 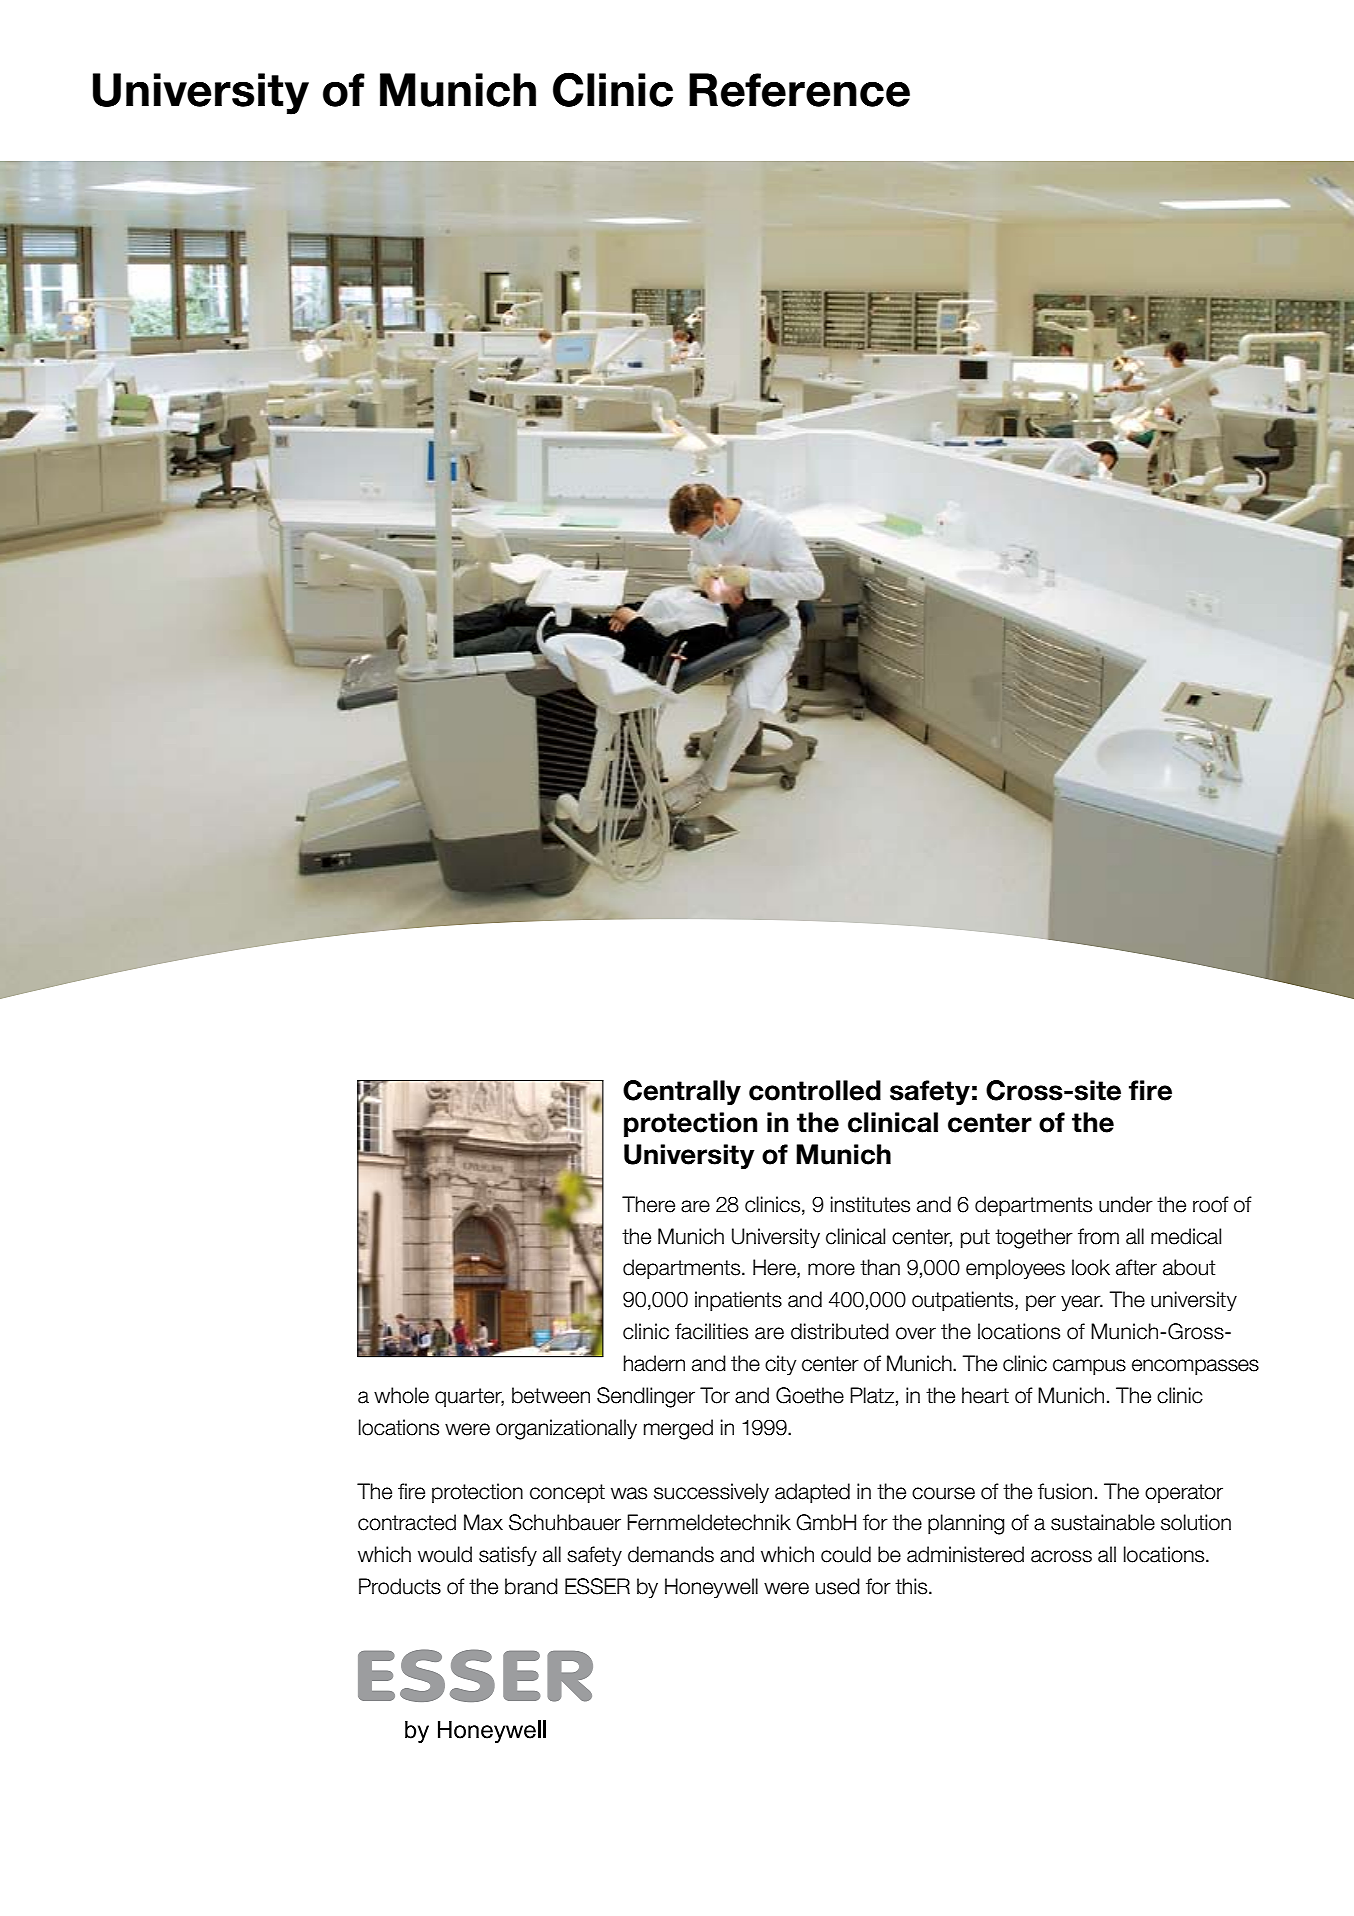 I want to click on controlled, so click(x=815, y=1090).
